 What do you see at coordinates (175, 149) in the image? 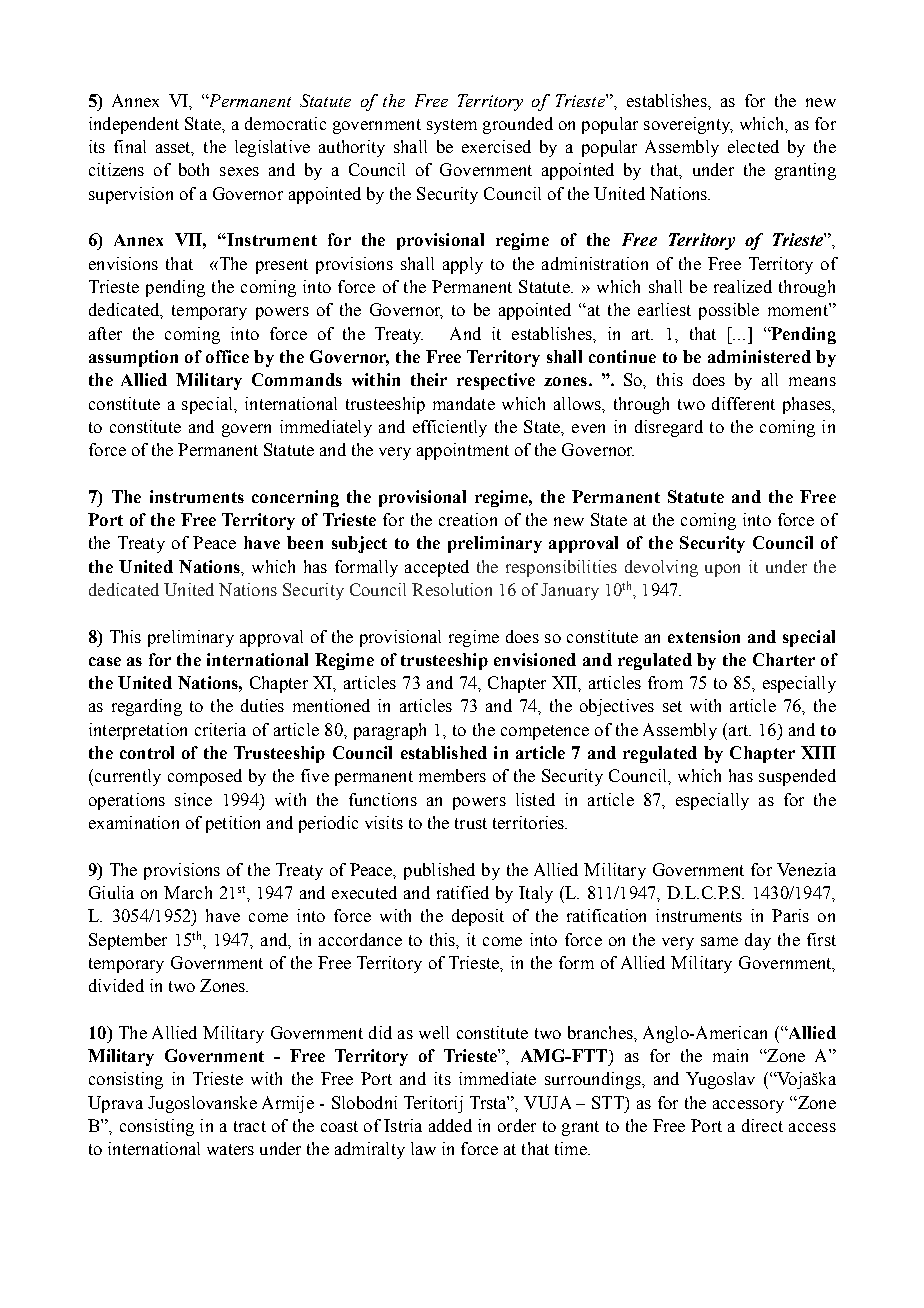
I see `asset` at bounding box center [175, 149].
